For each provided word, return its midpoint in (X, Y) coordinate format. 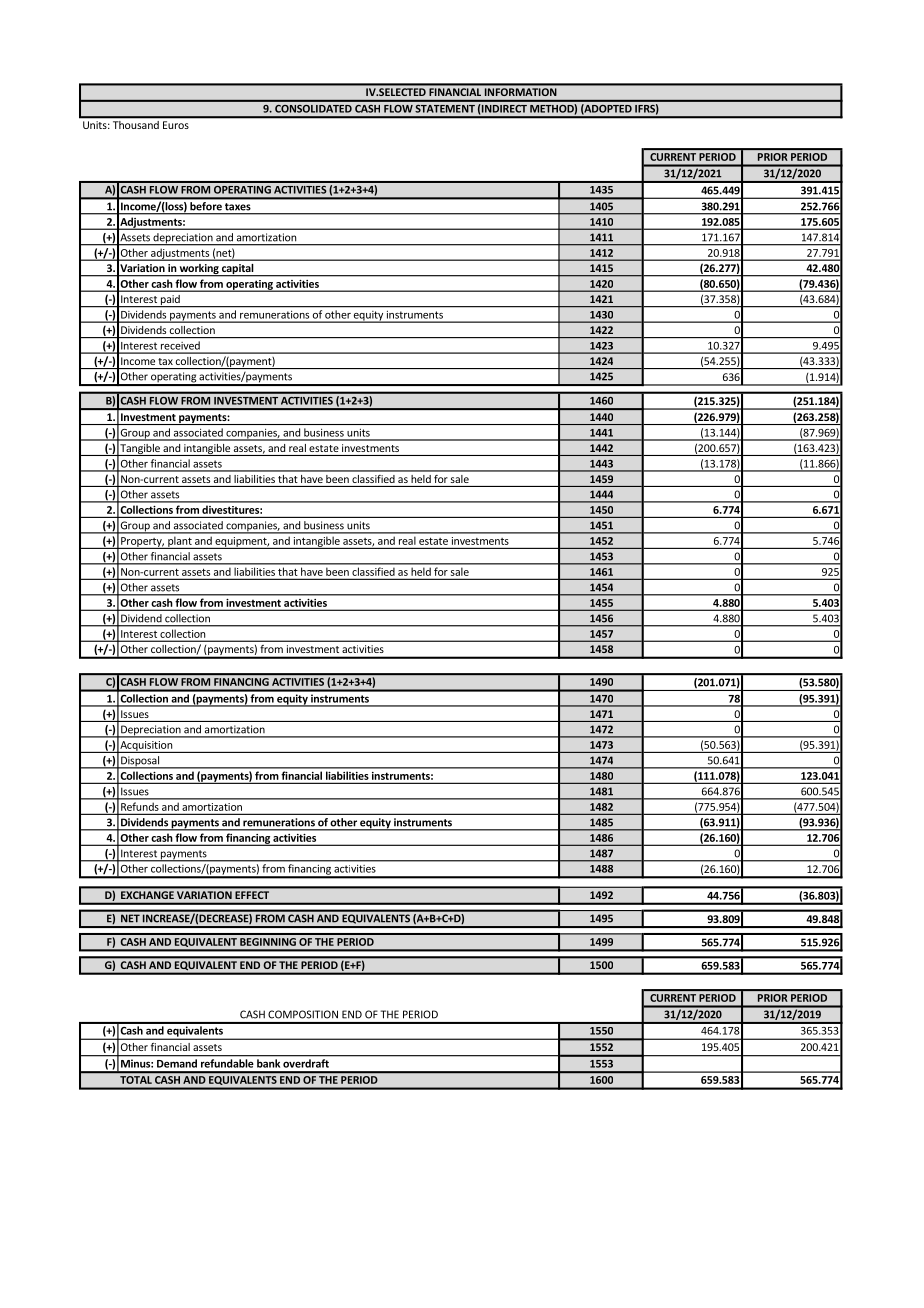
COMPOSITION (303, 1014)
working (199, 270)
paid (170, 301)
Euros (176, 125)
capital (238, 270)
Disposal (140, 762)
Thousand (136, 125)
